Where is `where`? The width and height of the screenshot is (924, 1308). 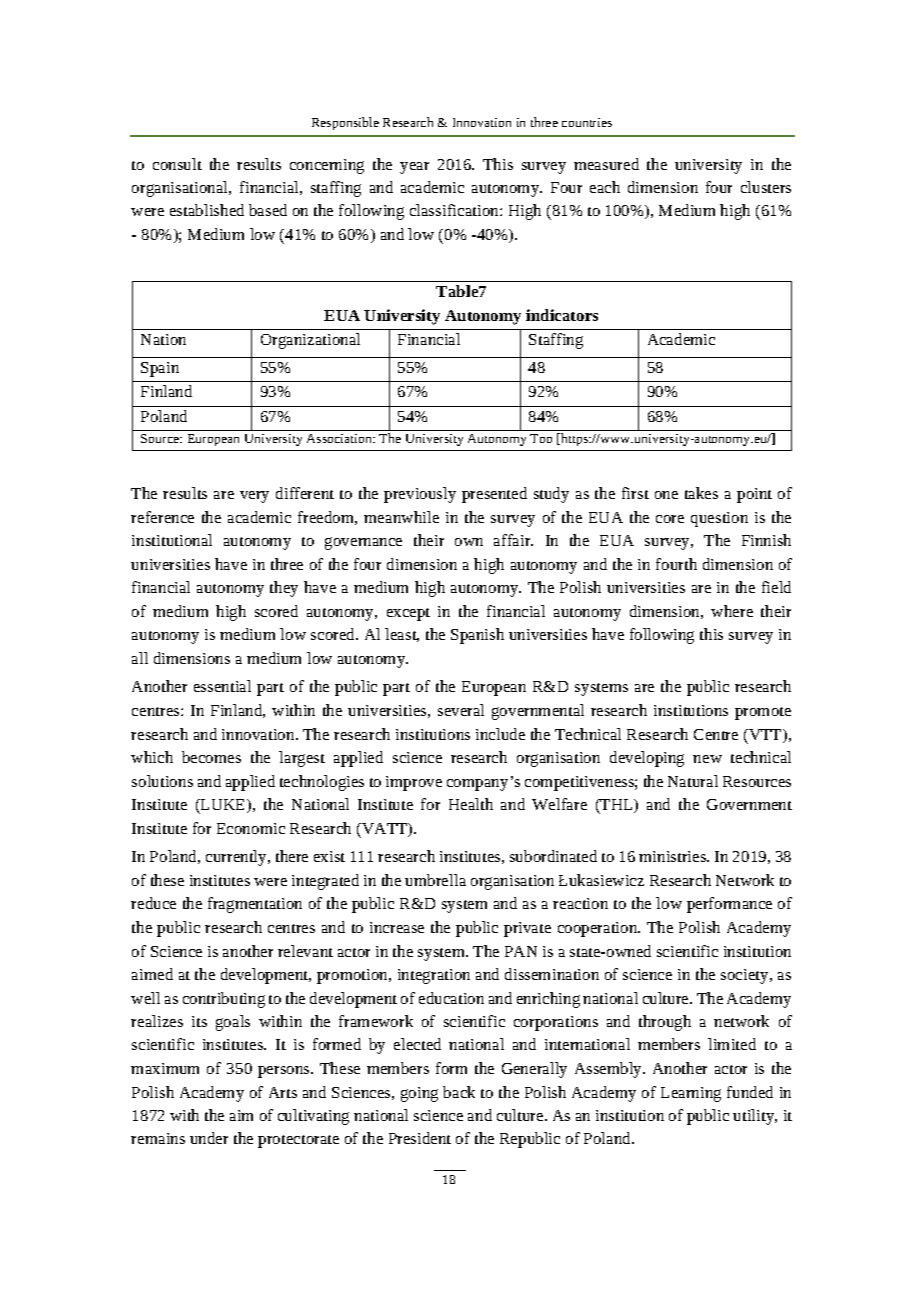 where is located at coordinates (732, 611).
